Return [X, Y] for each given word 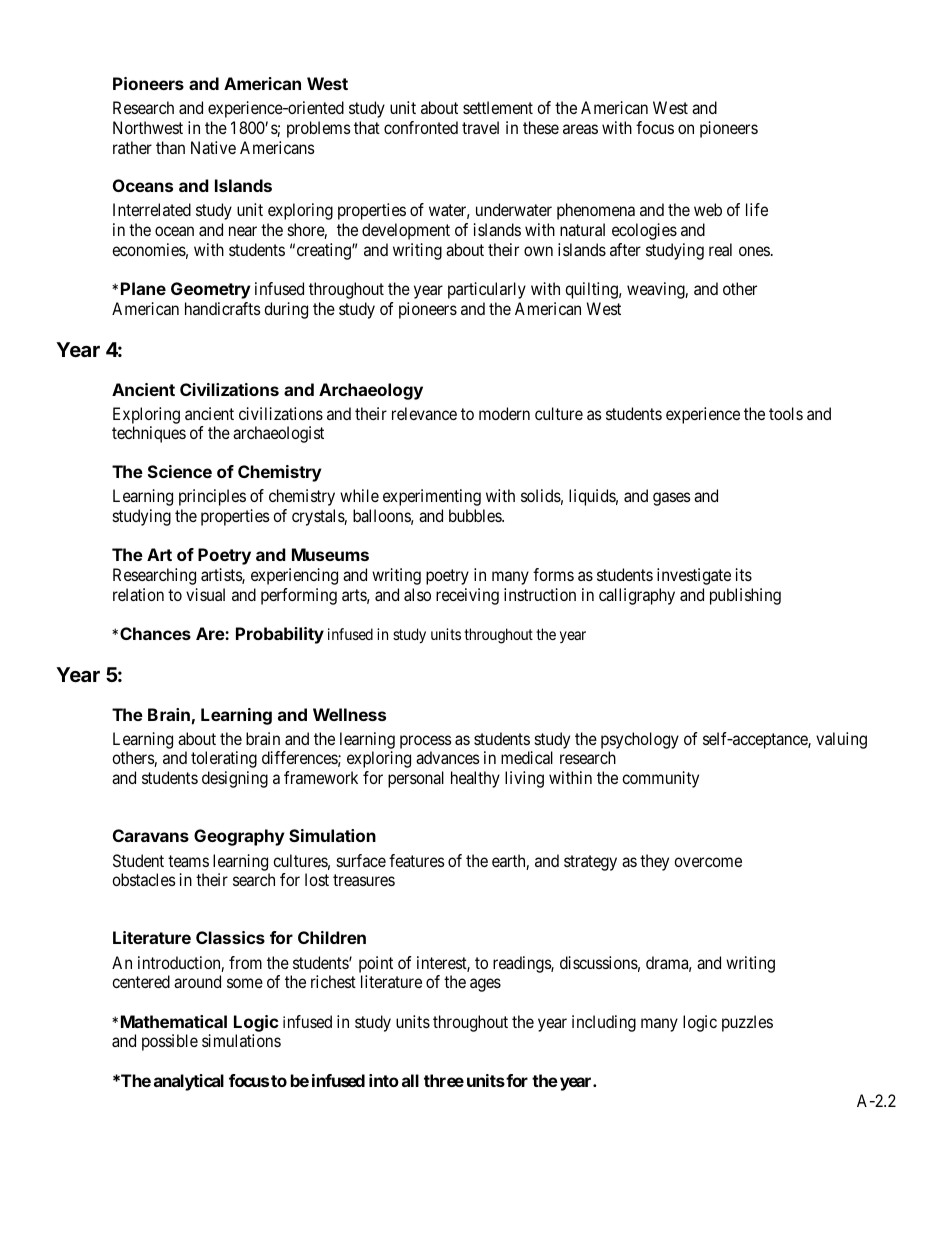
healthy [475, 779]
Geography [239, 837]
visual [205, 594]
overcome [708, 862]
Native [213, 147]
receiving [467, 596]
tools [786, 413]
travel [480, 127]
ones [754, 251]
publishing [745, 596]
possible [170, 1042]
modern [504, 413]
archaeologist [278, 434]
